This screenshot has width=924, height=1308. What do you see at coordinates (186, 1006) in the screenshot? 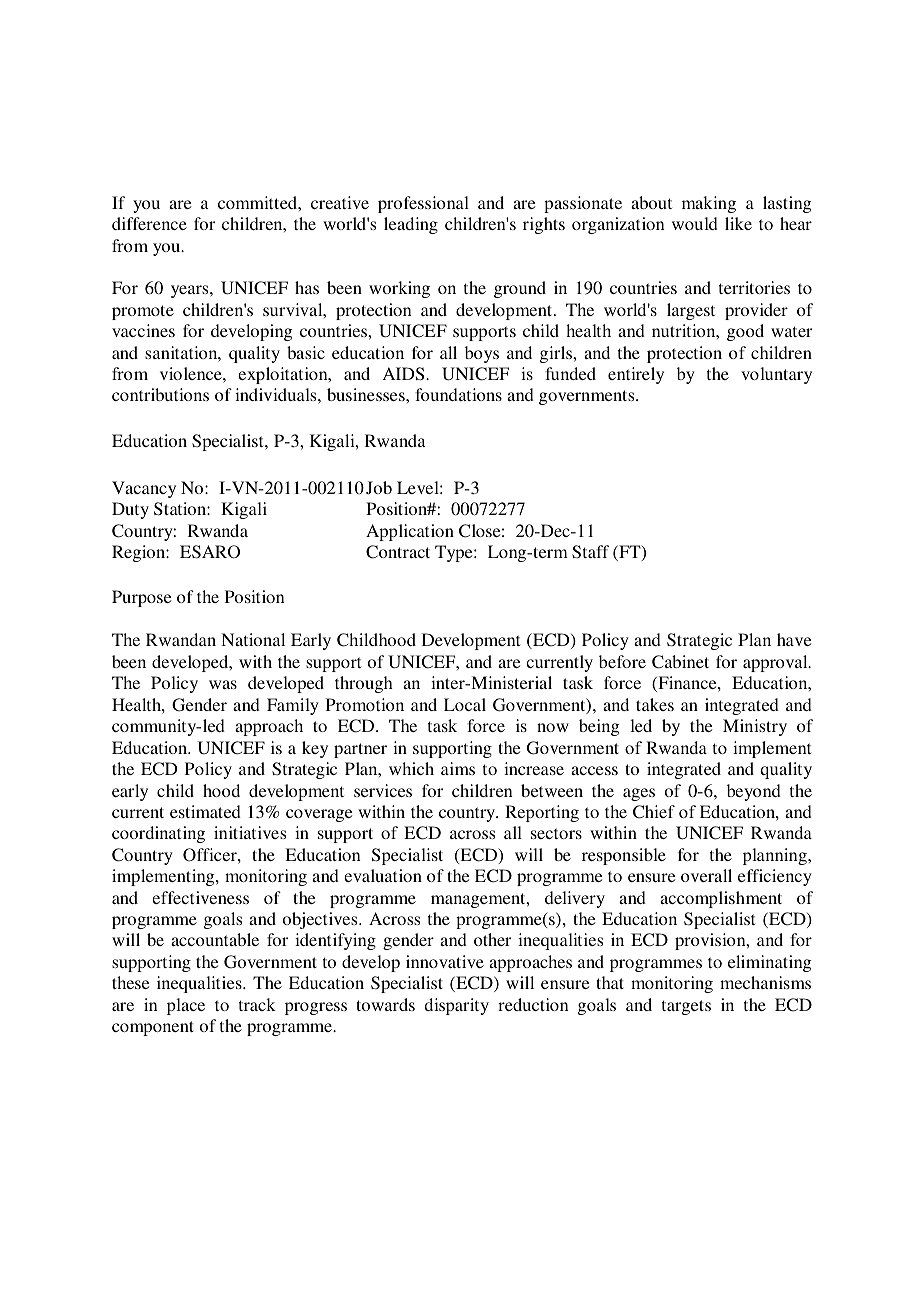
I see `place` at bounding box center [186, 1006].
